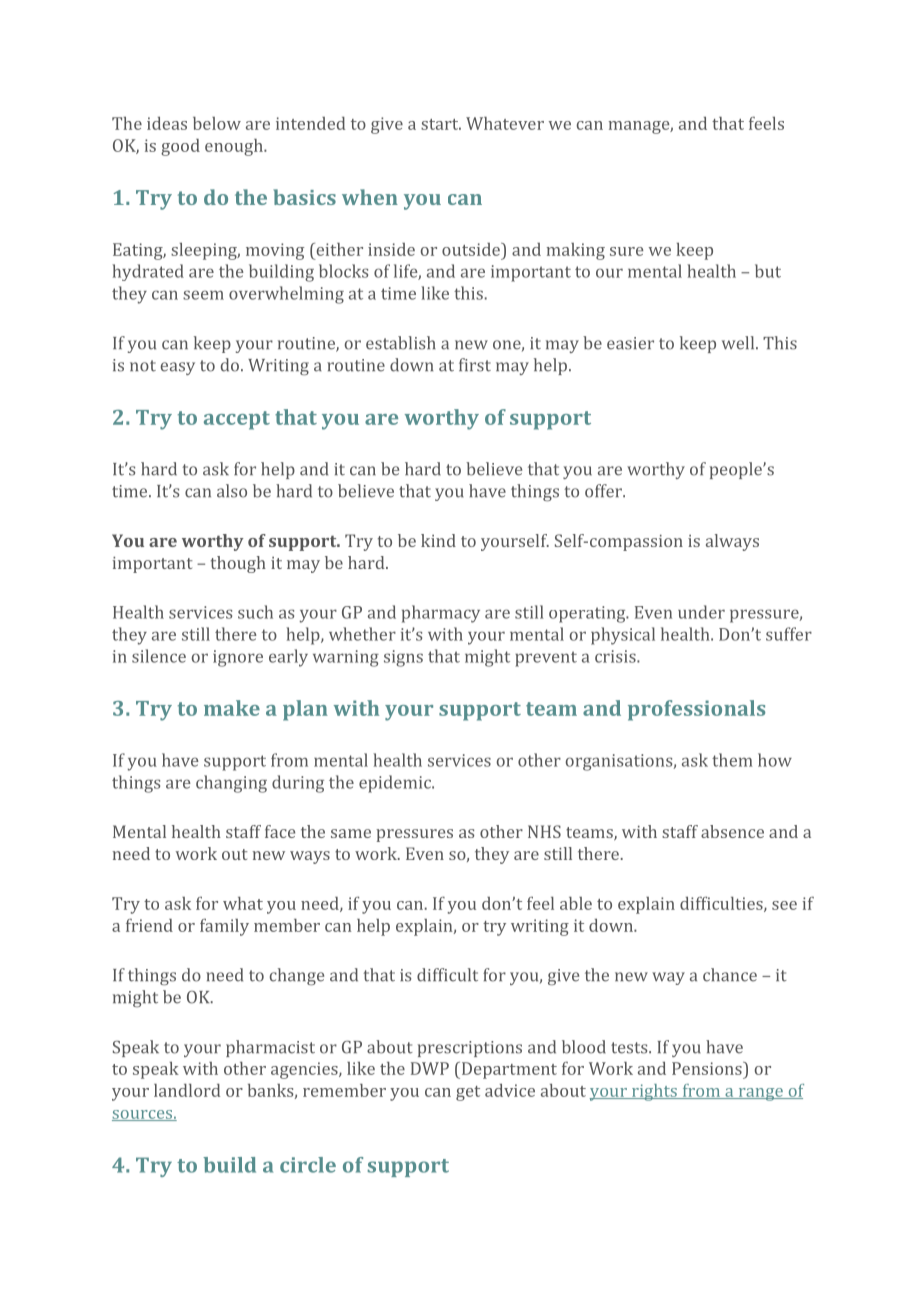 This image has width=924, height=1308. Describe the element at coordinates (231, 784) in the image. I see `changing` at that location.
